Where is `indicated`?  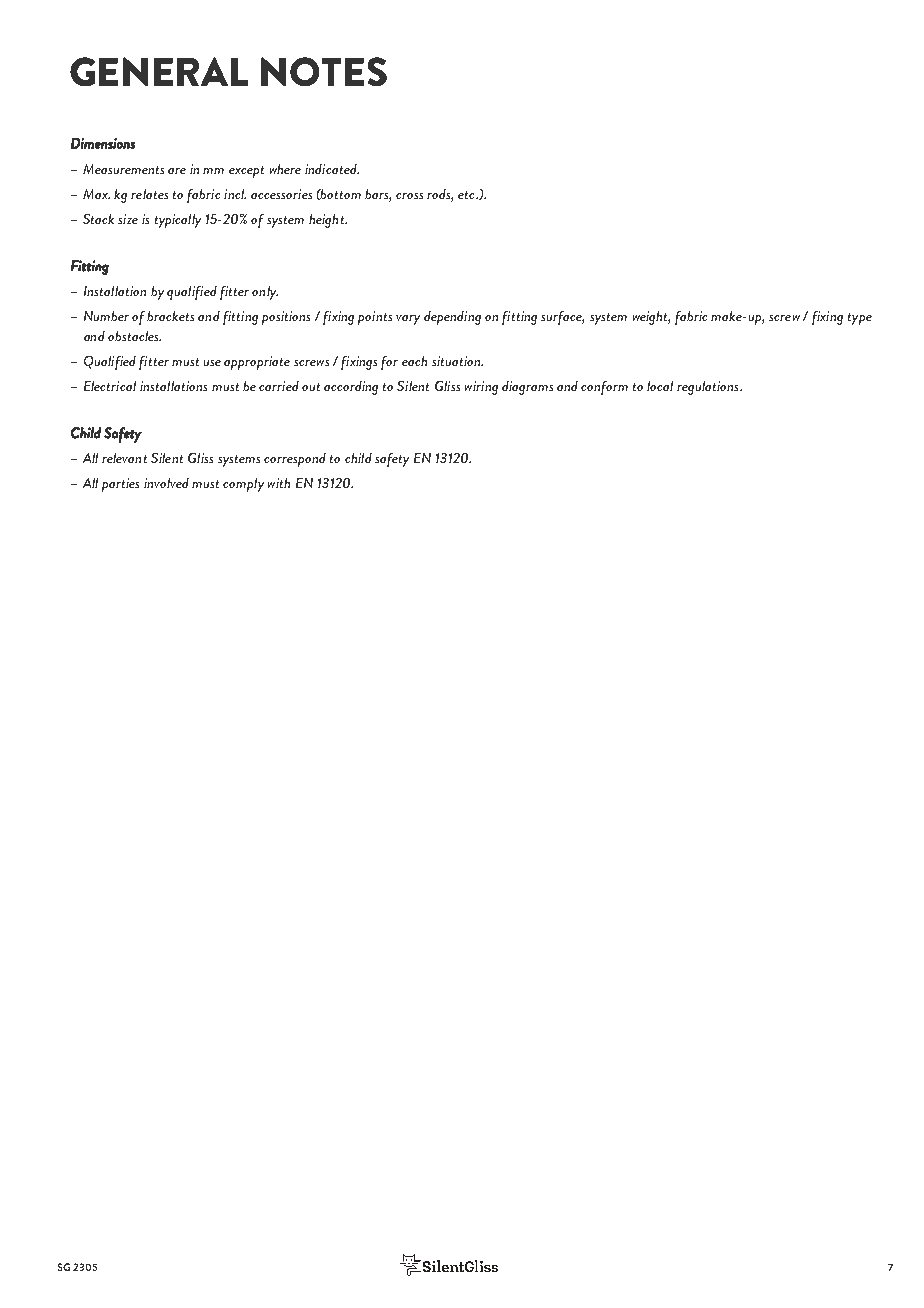
indicated is located at coordinates (332, 169).
